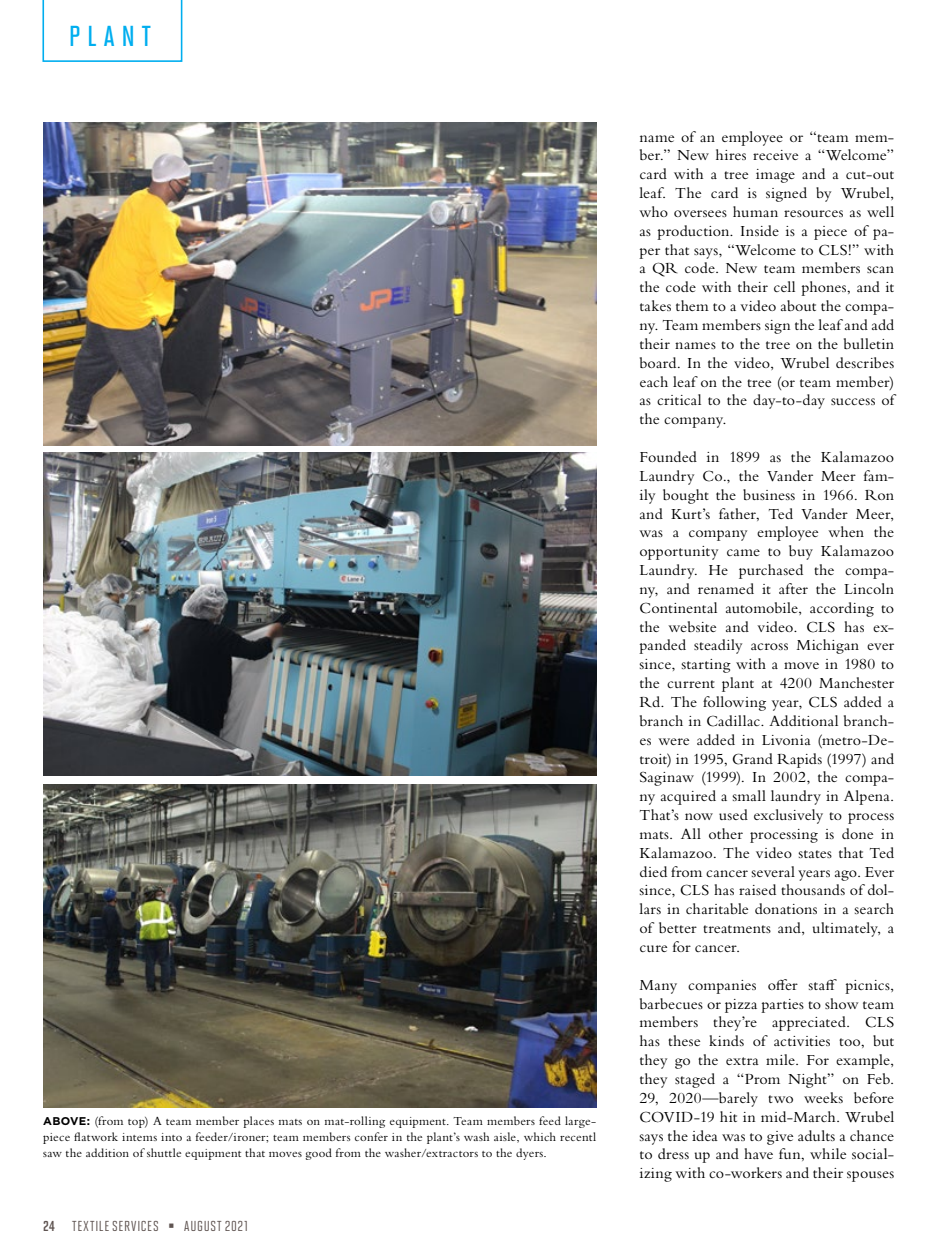 This screenshot has width=952, height=1256. What do you see at coordinates (653, 211) in the screenshot?
I see `who` at bounding box center [653, 211].
